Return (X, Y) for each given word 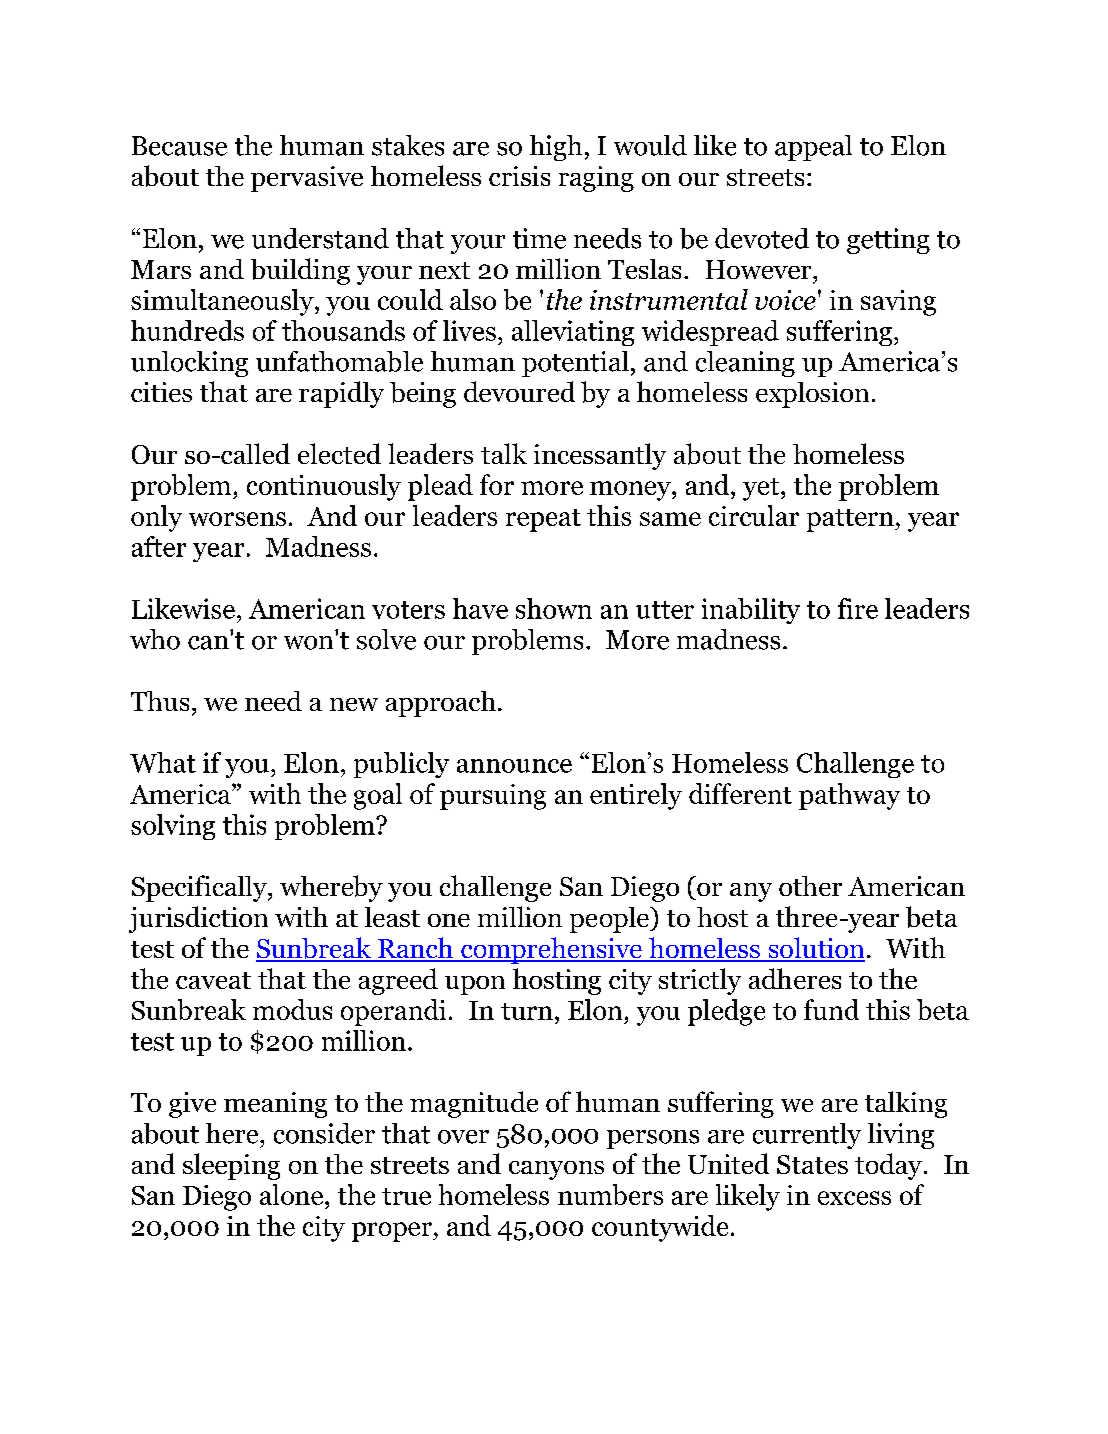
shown (554, 608)
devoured (519, 391)
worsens (237, 519)
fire (858, 608)
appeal (813, 148)
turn (527, 1011)
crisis (519, 176)
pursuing (493, 797)
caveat (213, 980)
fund (831, 1009)
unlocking (189, 364)
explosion (812, 395)
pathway (849, 796)
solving (173, 827)
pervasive (307, 179)
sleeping (231, 1166)
